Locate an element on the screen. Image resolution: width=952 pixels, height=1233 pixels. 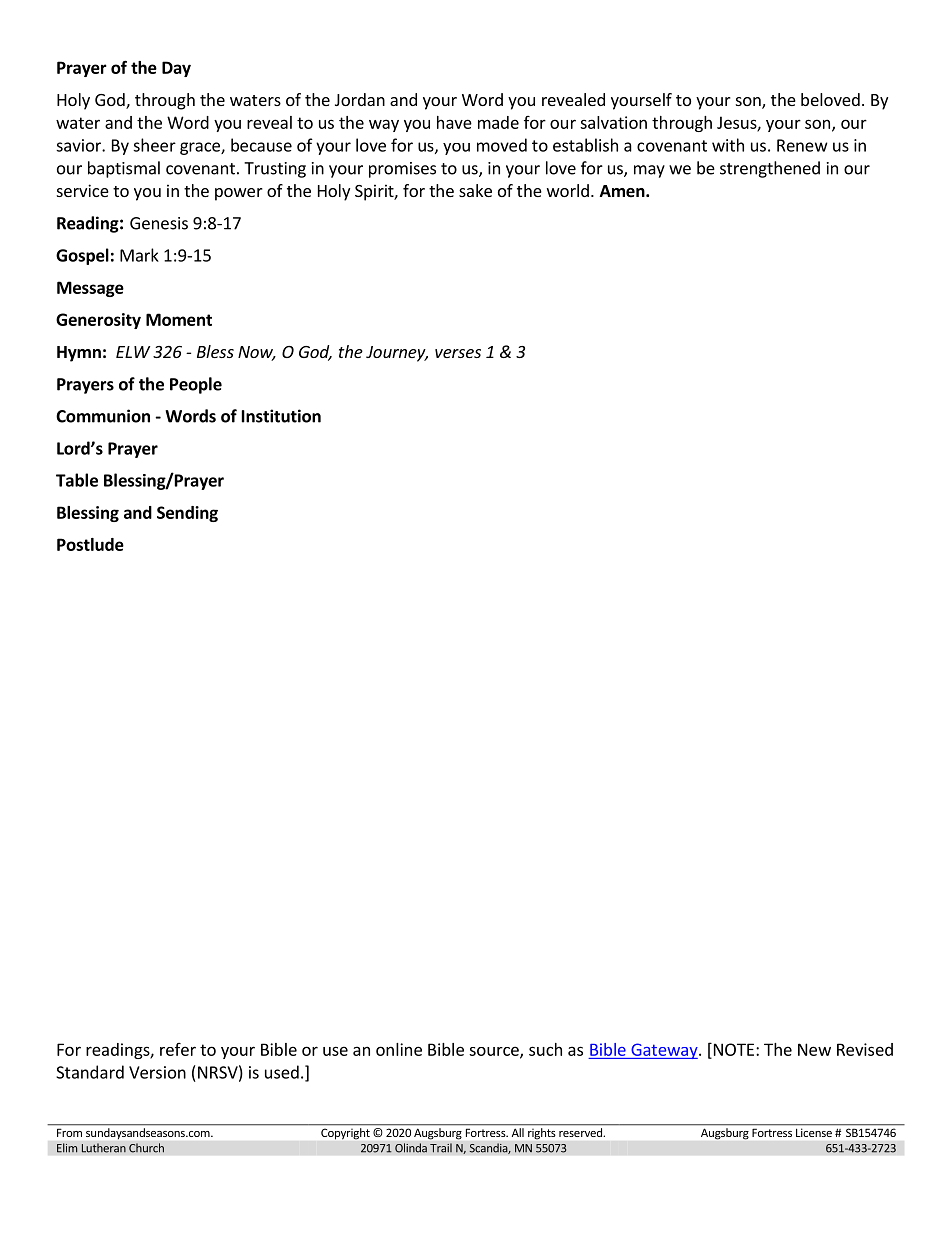
Trail is located at coordinates (441, 1148).
